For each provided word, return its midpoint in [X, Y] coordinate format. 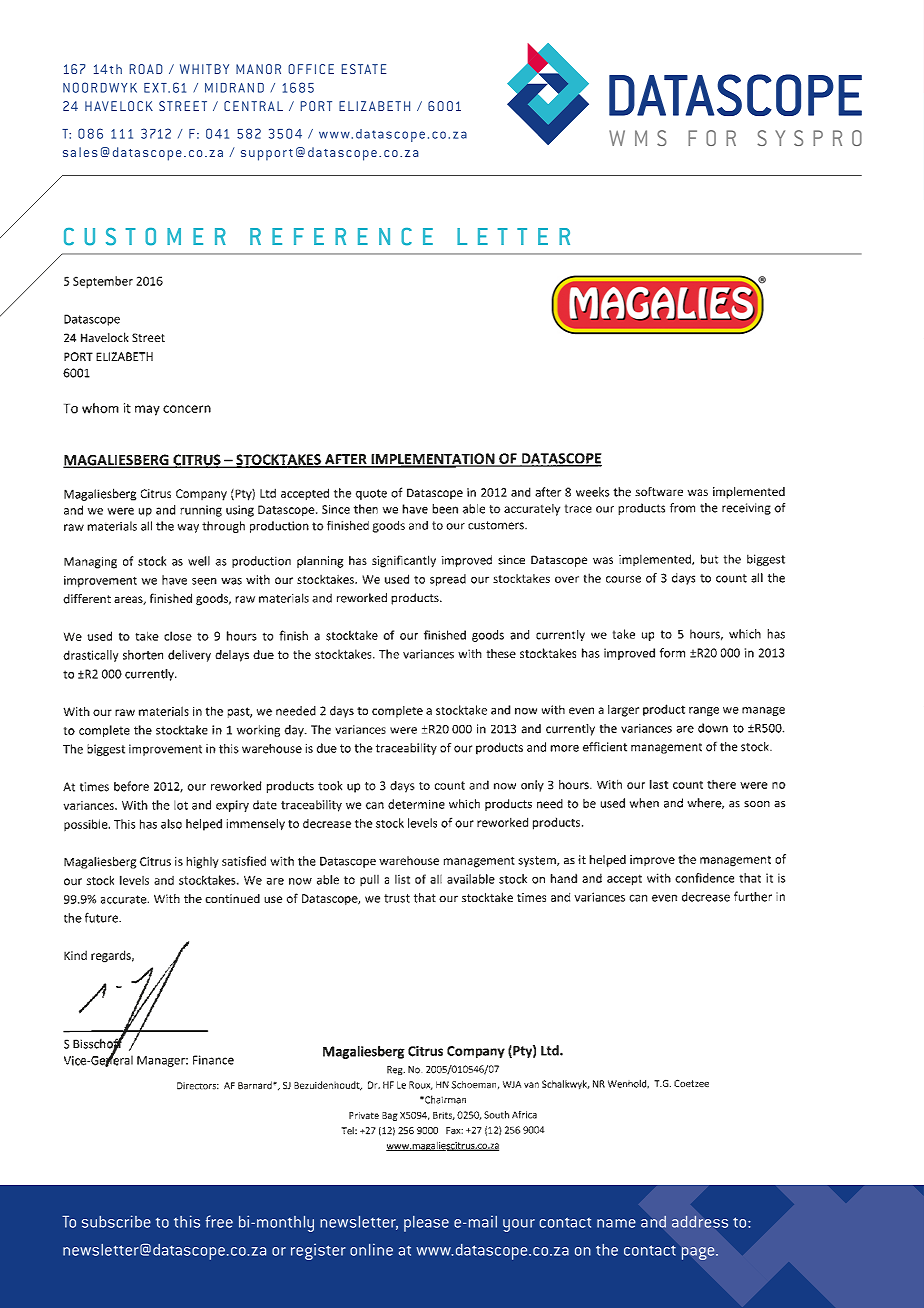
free [219, 1221]
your [519, 1225]
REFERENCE [341, 237]
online [371, 1249]
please [426, 1224]
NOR [268, 69]
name [616, 1223]
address [700, 1222]
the [607, 1250]
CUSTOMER [145, 237]
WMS [638, 138]
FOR [712, 138]
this [187, 1221]
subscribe [116, 1221]
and [653, 1221]
